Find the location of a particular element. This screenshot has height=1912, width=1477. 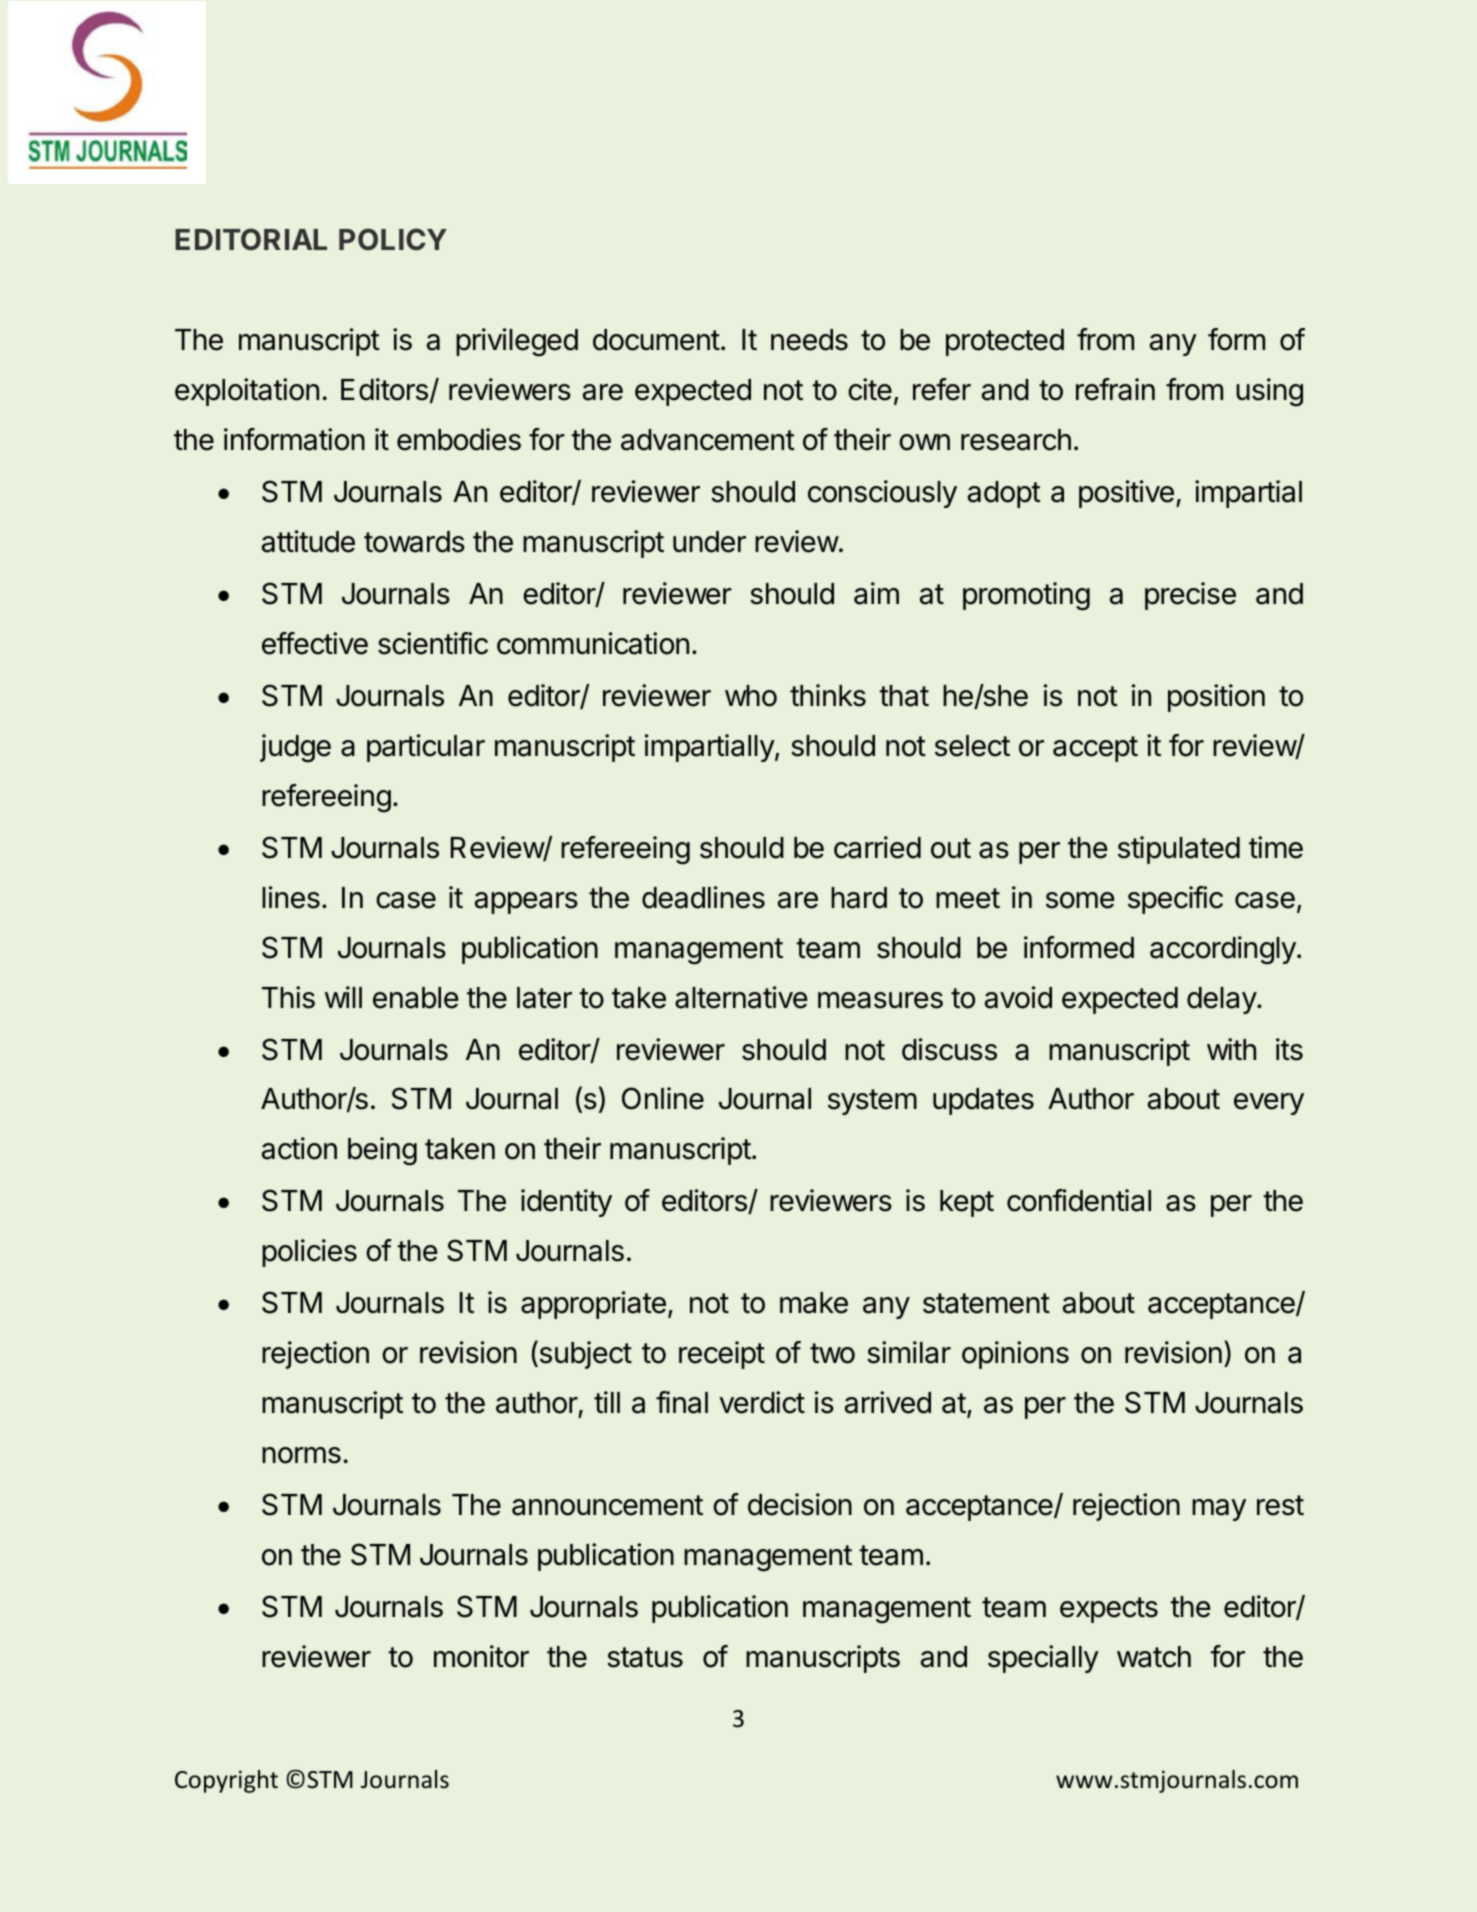

will is located at coordinates (343, 997).
